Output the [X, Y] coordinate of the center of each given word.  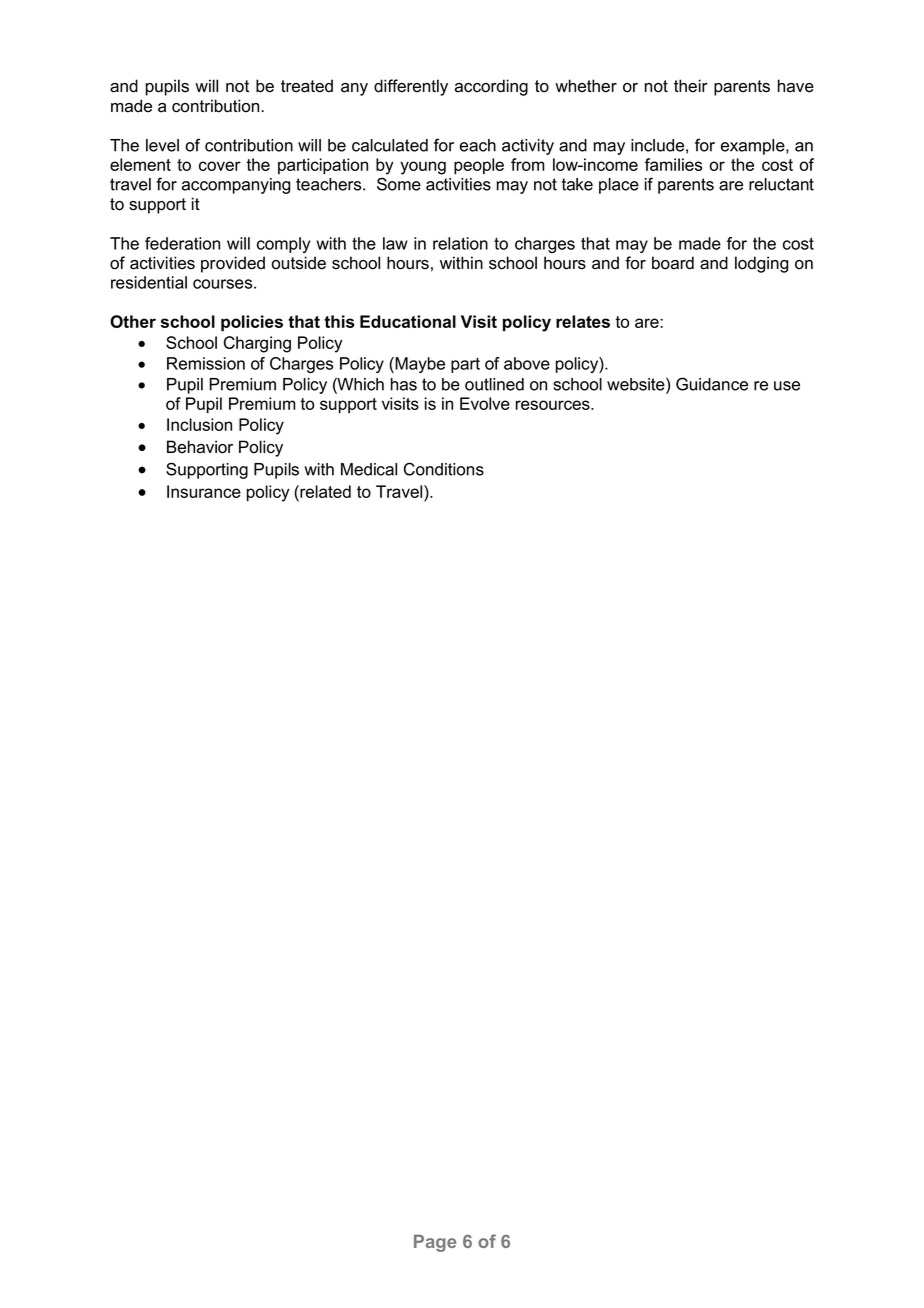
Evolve [485, 403]
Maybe [419, 365]
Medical [369, 469]
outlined [494, 384]
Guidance [712, 384]
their [691, 86]
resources [554, 405]
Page [435, 1243]
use [787, 386]
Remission [206, 363]
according [491, 87]
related [324, 491]
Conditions [444, 469]
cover [220, 166]
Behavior [200, 447]
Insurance [204, 491]
